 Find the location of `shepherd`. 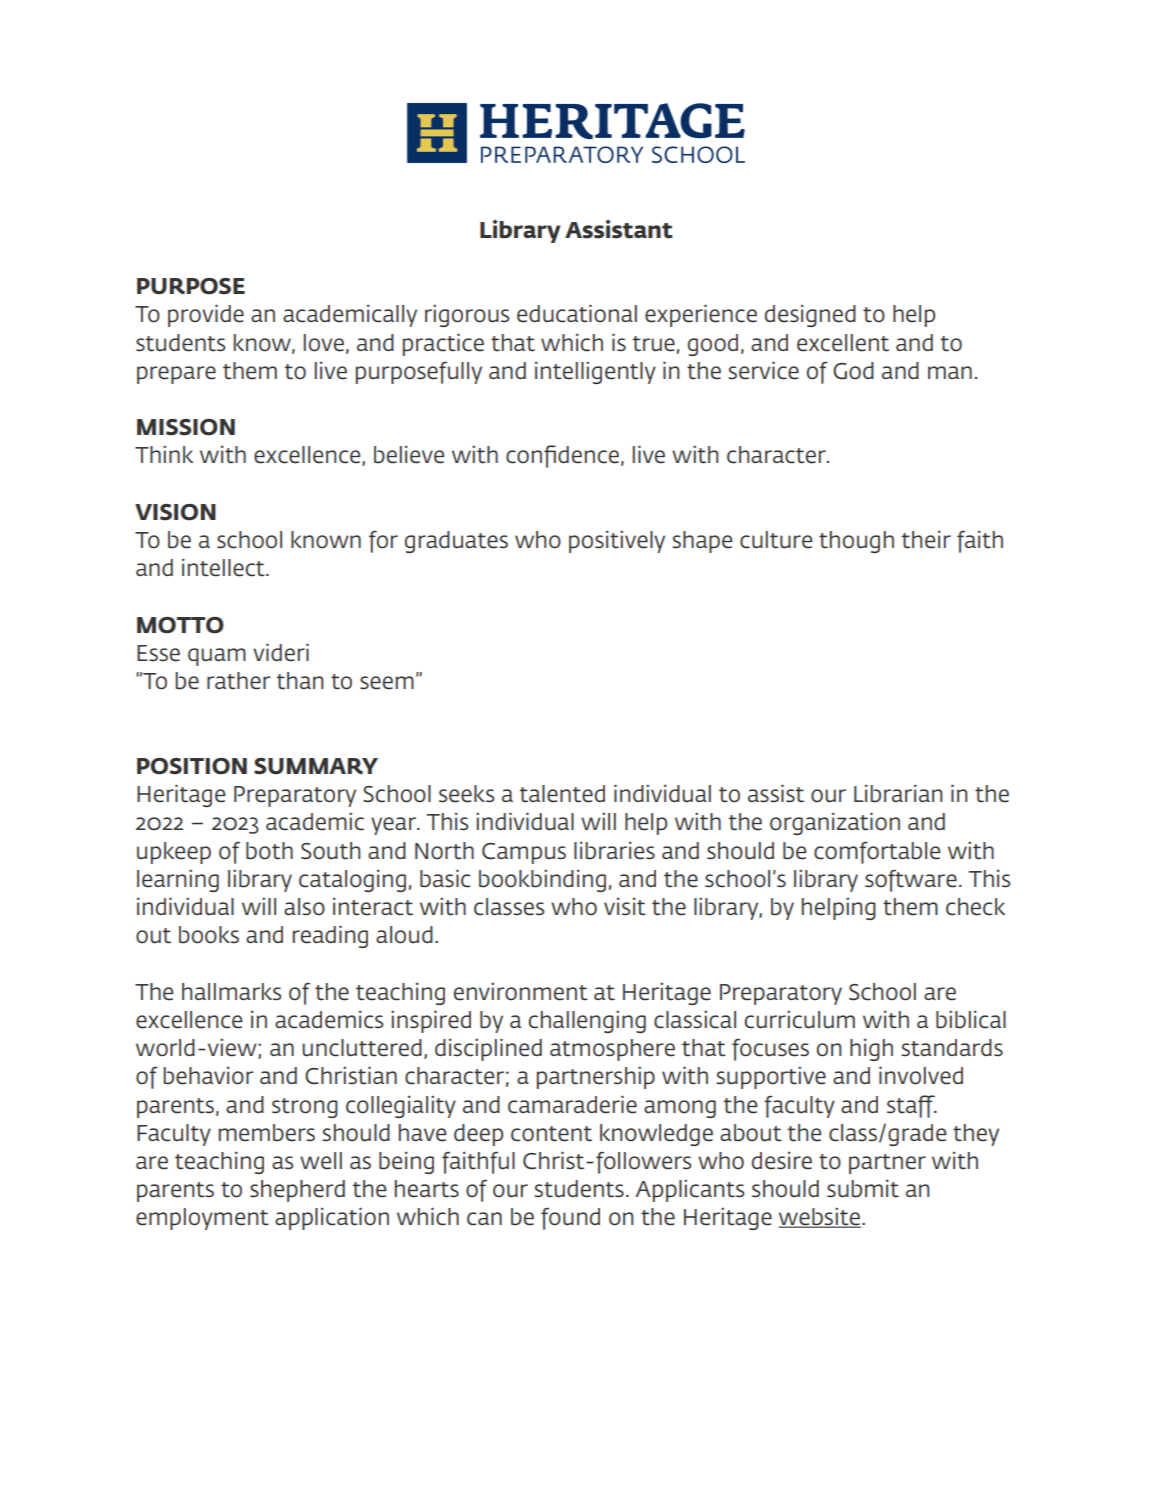

shepherd is located at coordinates (297, 1191).
